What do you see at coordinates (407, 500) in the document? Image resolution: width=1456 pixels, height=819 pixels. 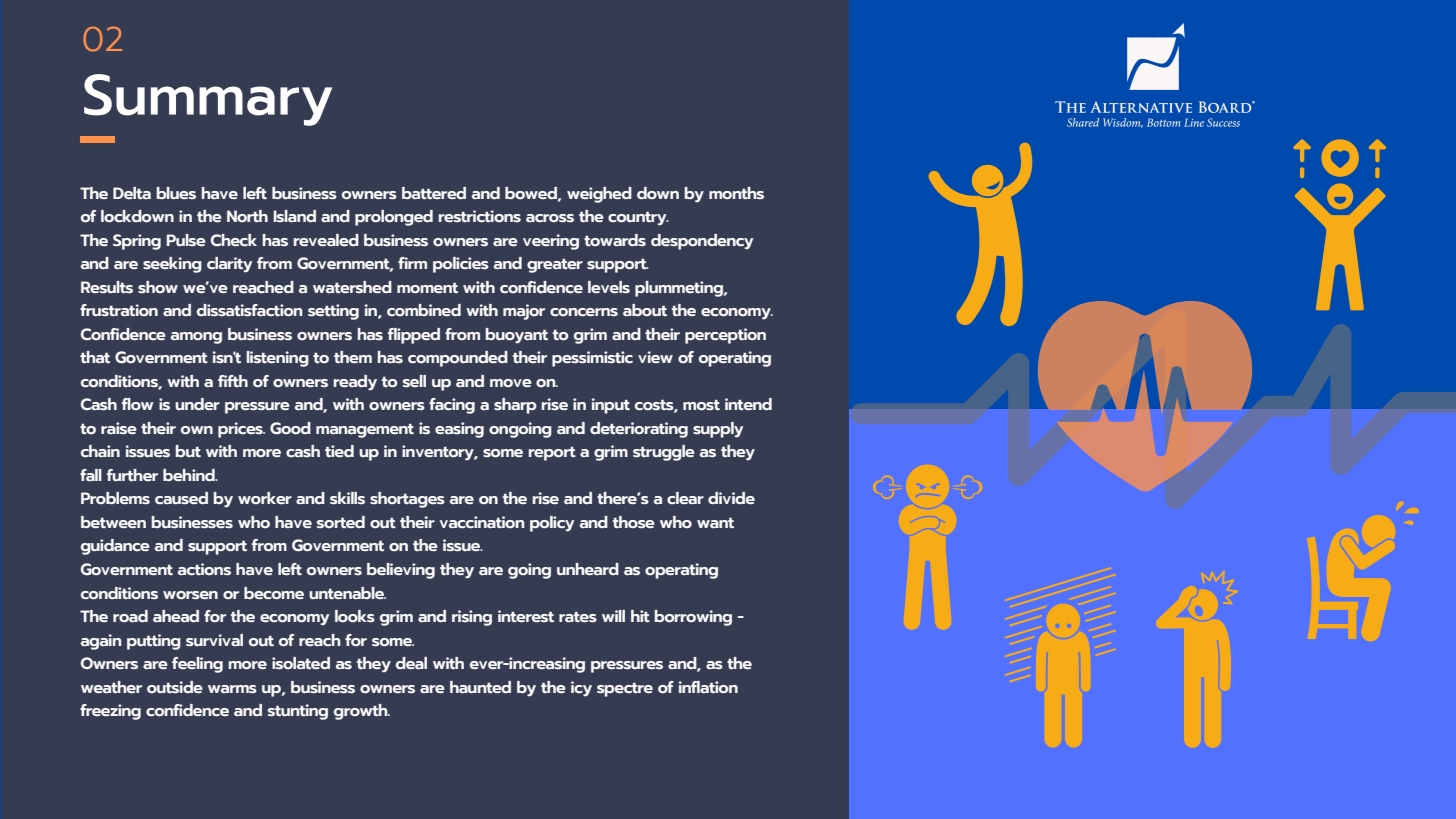 I see `shortages` at bounding box center [407, 500].
